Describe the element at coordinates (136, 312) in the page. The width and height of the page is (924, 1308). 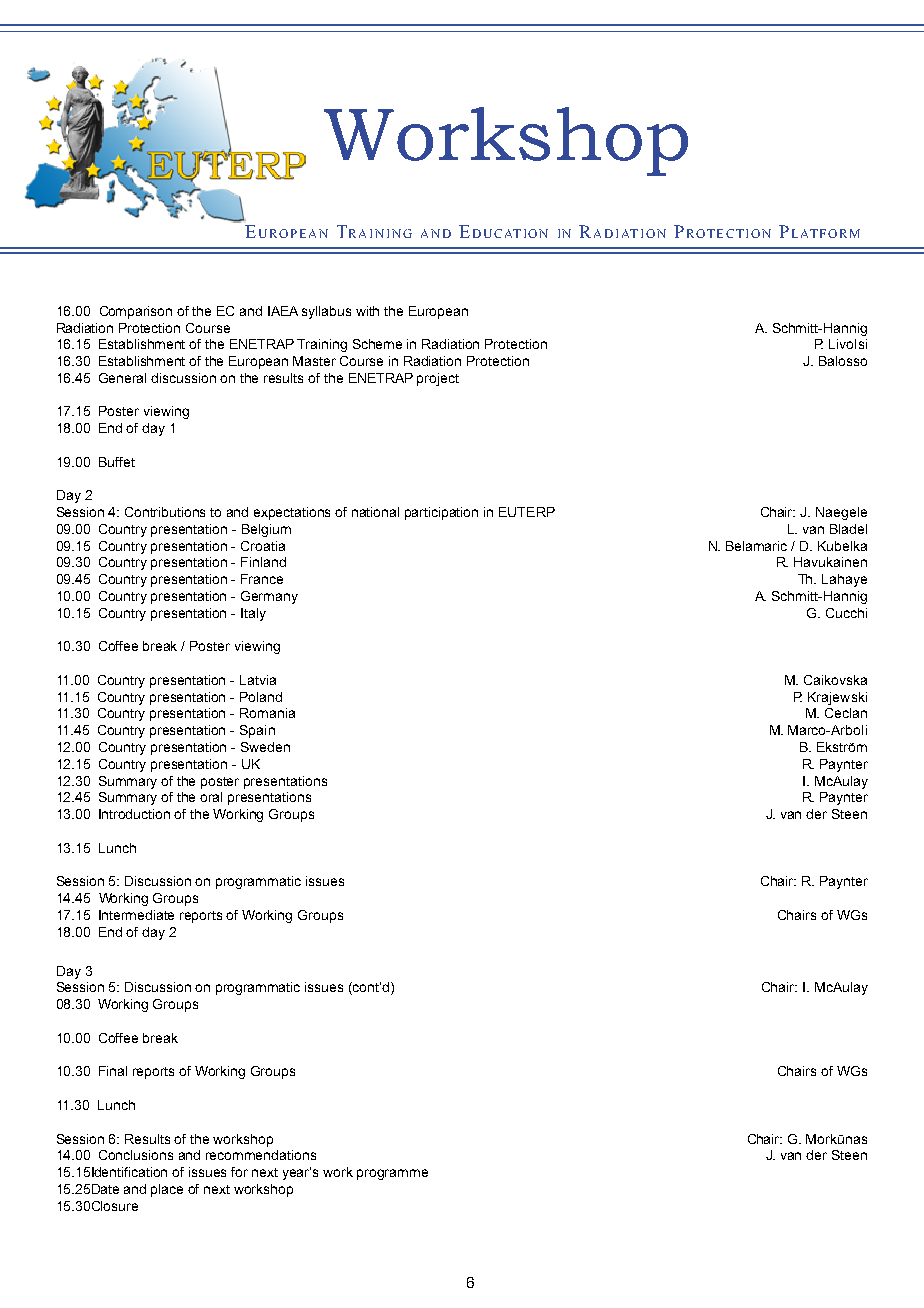
I see `Comparison` at that location.
